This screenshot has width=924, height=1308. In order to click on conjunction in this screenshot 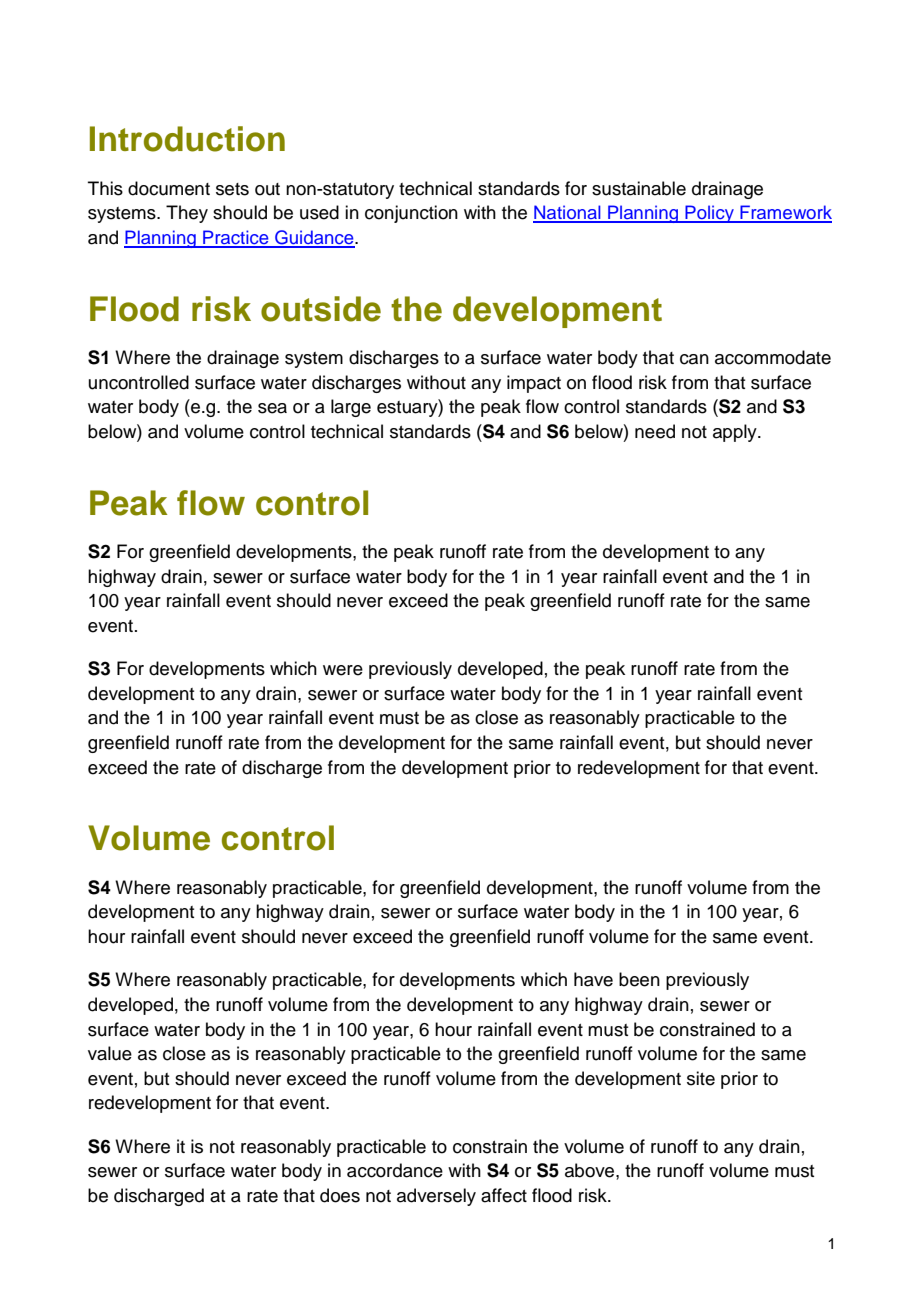, I will do `click(411, 214)`.
